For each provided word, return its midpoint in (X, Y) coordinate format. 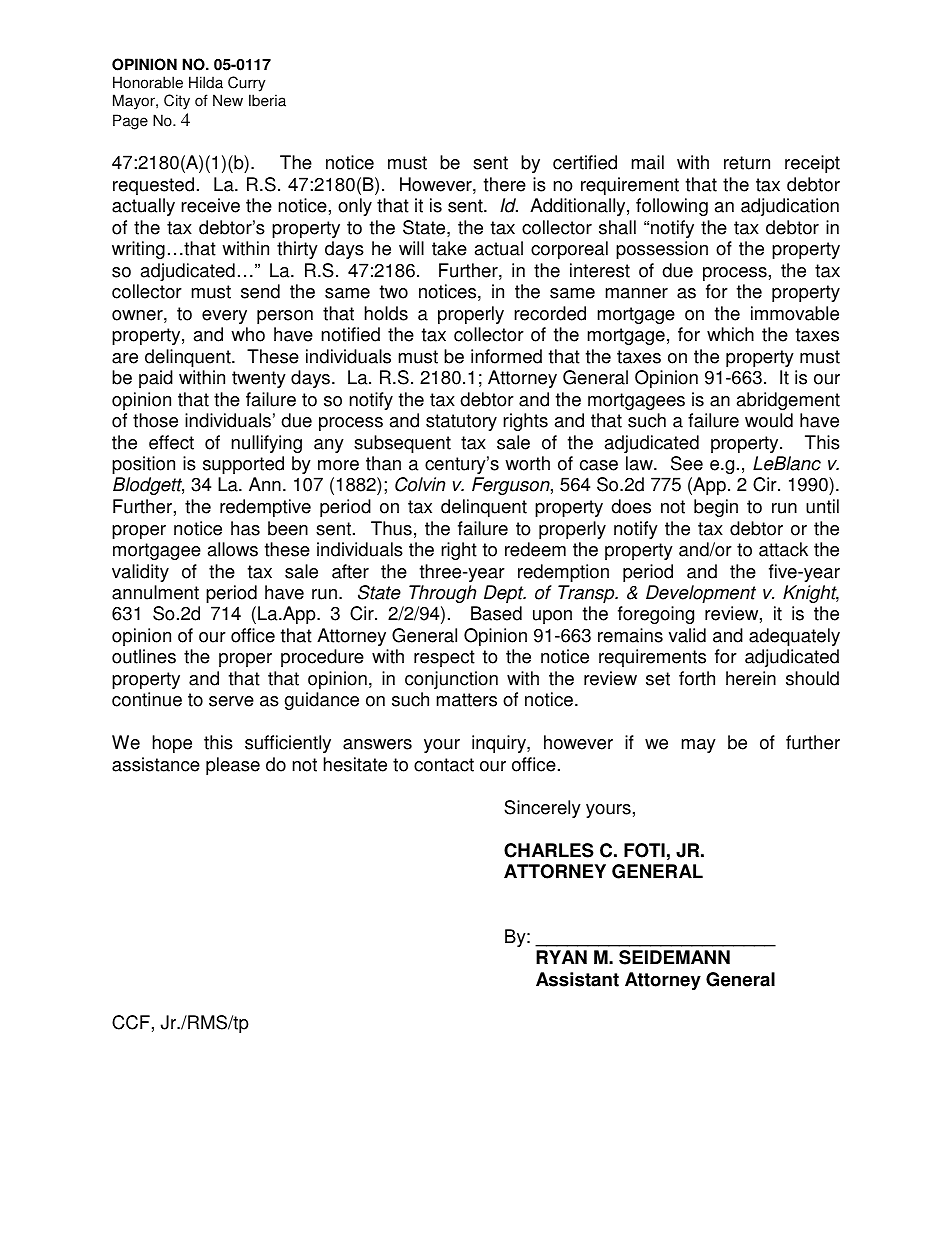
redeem (535, 549)
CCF (131, 1022)
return (747, 163)
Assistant (577, 979)
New (228, 100)
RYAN (561, 957)
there (505, 184)
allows (233, 549)
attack (783, 549)
